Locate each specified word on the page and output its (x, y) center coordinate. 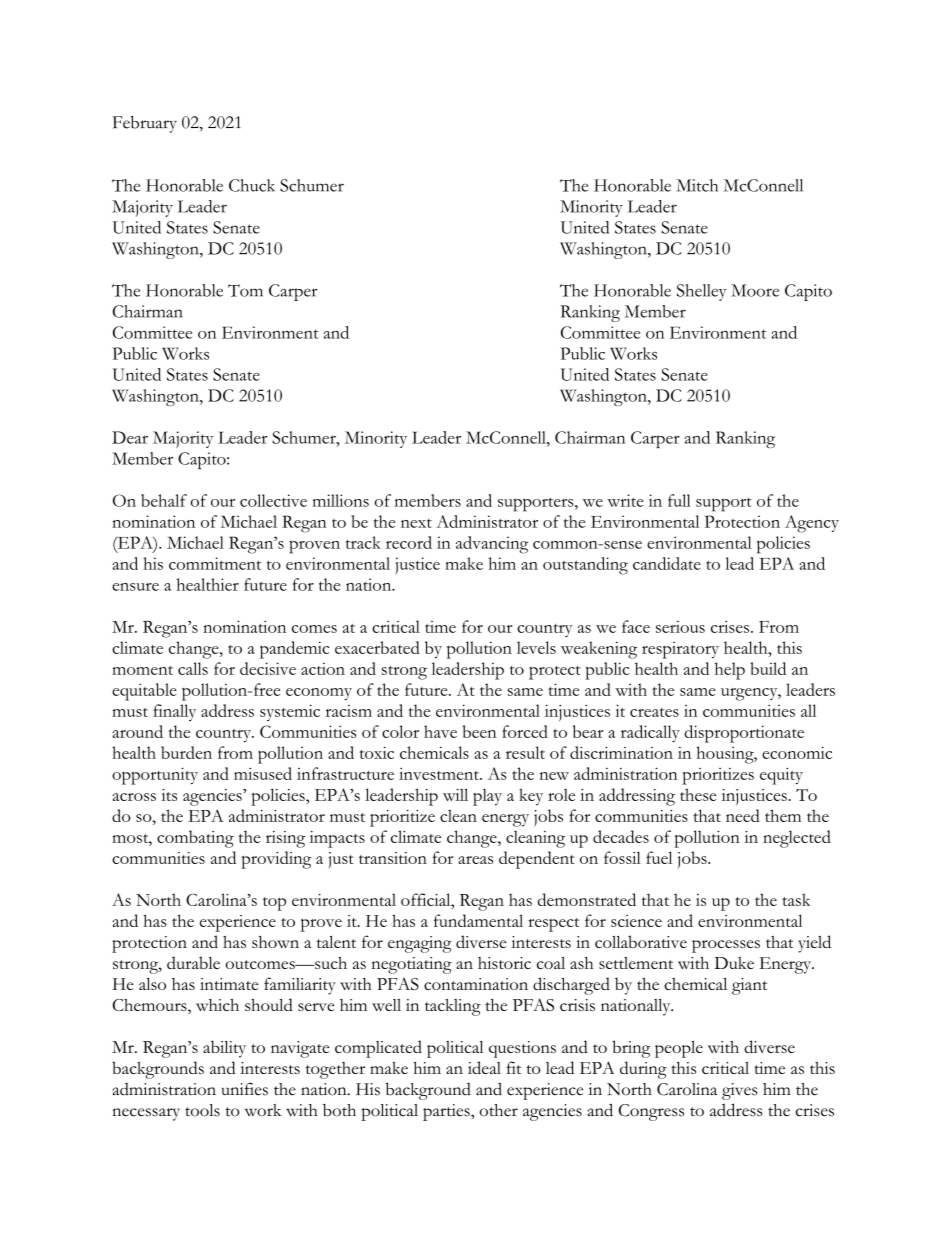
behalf (164, 500)
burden (186, 752)
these (698, 794)
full (679, 500)
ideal (484, 1067)
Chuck (252, 185)
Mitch (697, 185)
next (416, 523)
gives (739, 1091)
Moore (755, 290)
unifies (244, 1089)
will (455, 794)
